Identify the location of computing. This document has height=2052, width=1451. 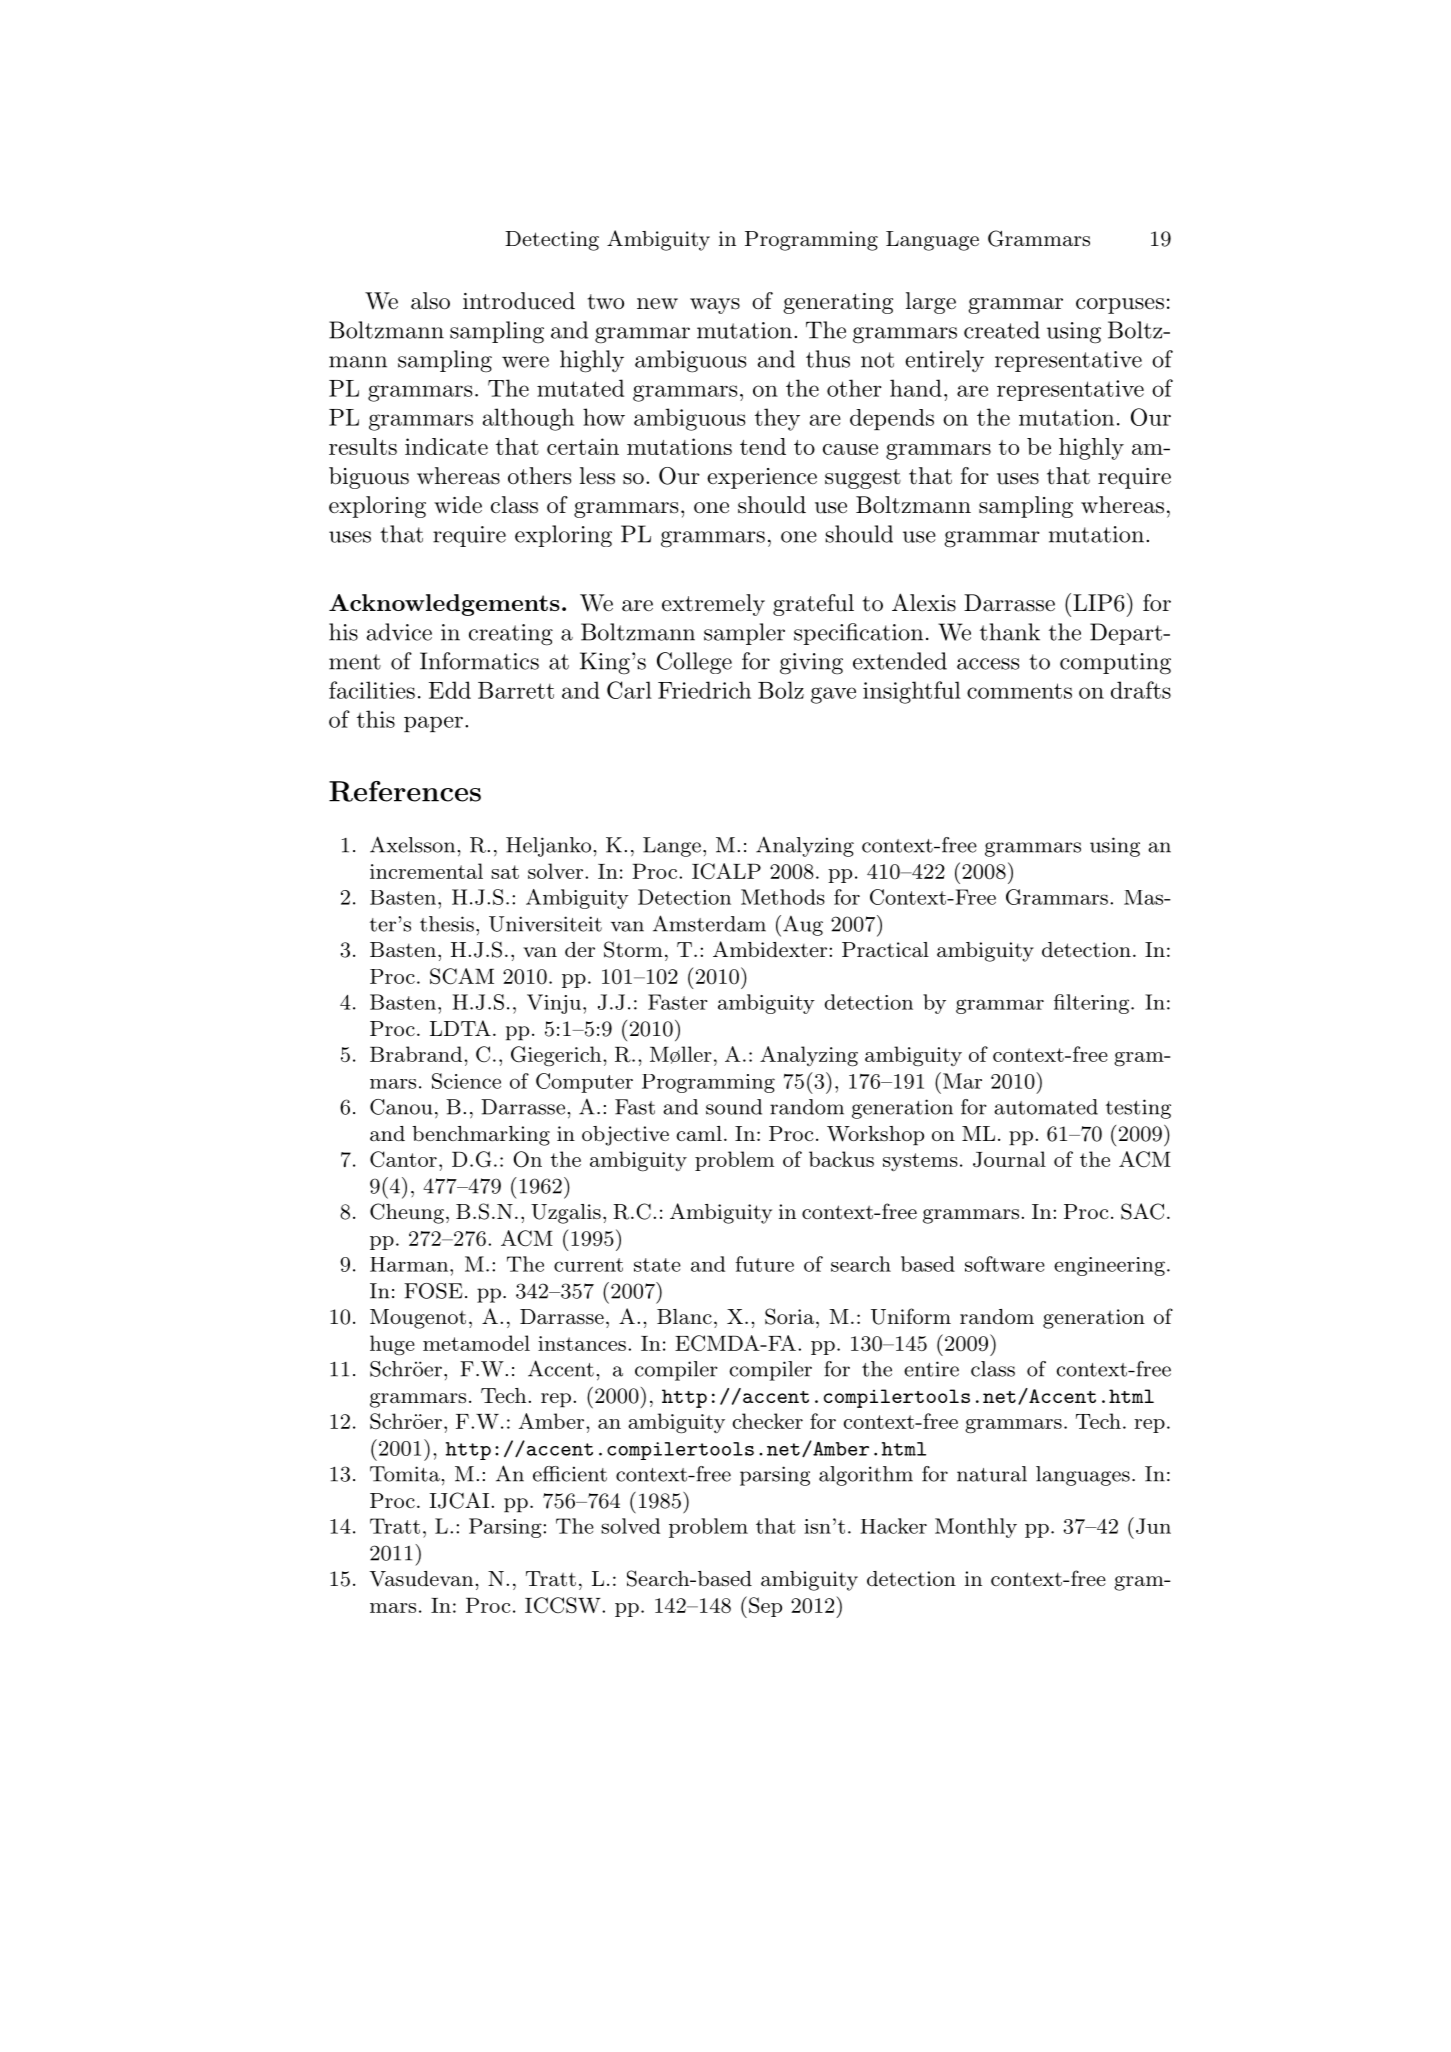
(1115, 664).
